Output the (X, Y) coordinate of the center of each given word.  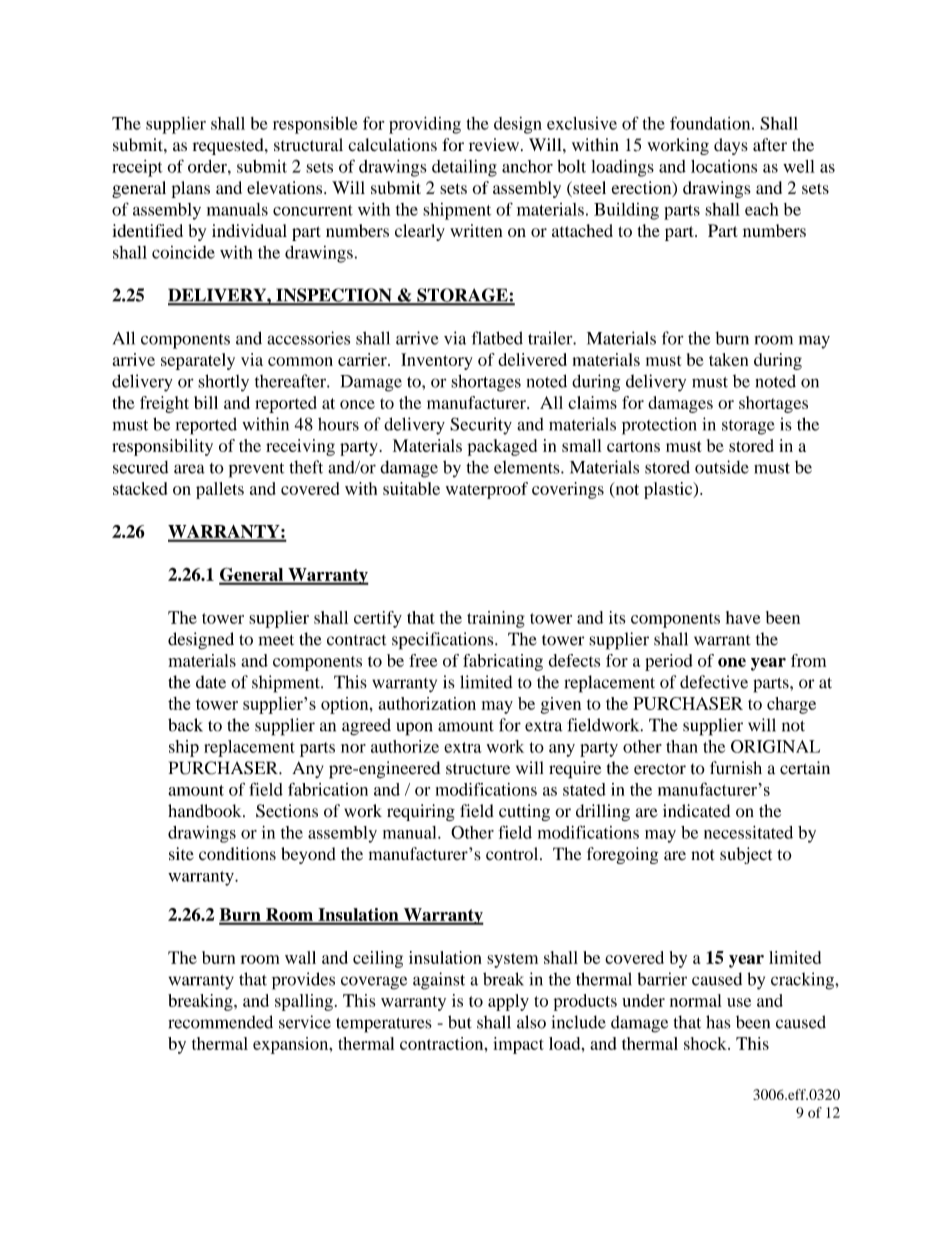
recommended (220, 1022)
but (460, 1022)
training (496, 619)
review (494, 144)
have (743, 617)
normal (696, 1000)
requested (229, 146)
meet (276, 640)
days (731, 146)
